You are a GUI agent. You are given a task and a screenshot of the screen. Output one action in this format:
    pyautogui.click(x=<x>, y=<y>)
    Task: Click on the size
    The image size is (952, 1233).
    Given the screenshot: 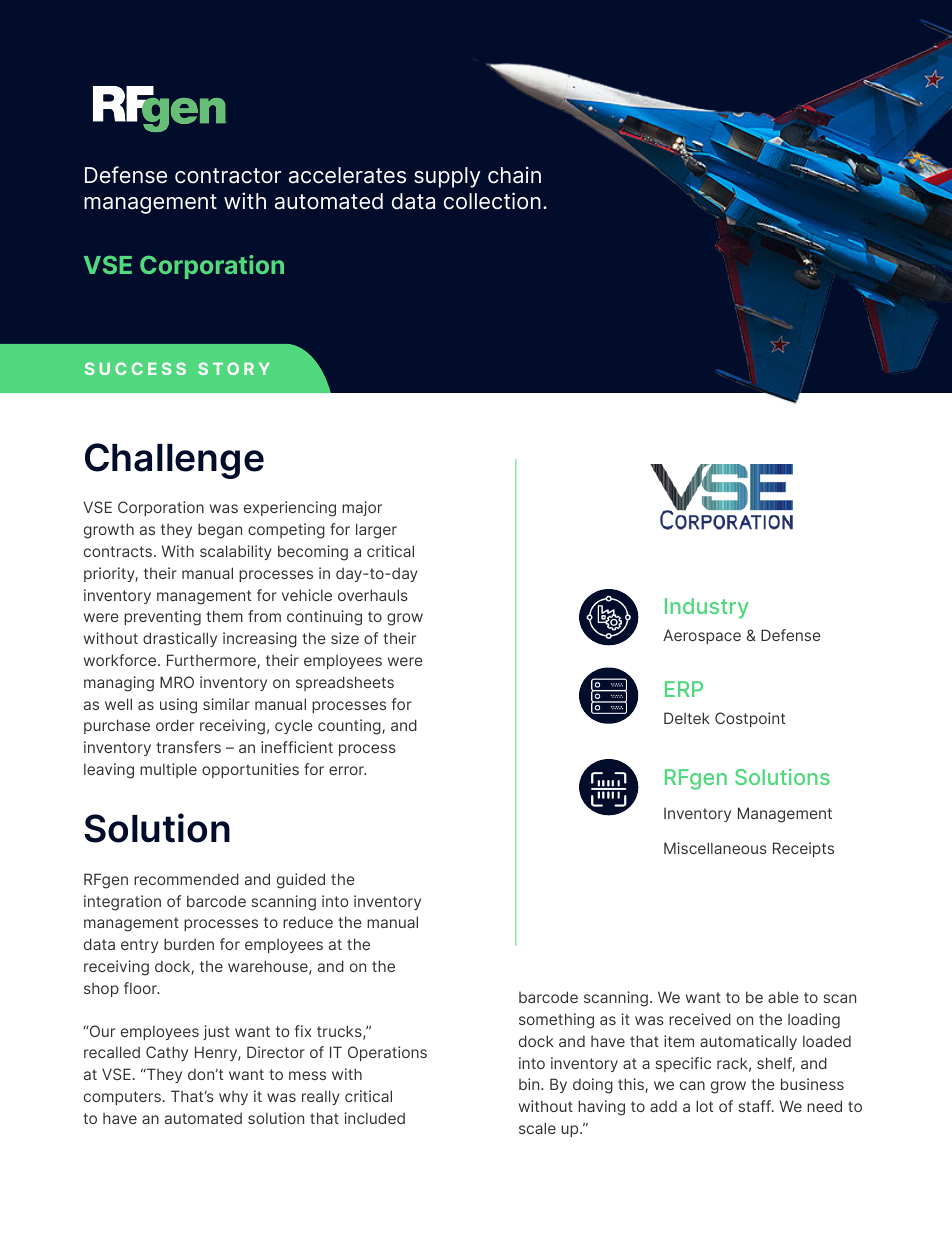 What is the action you would take?
    pyautogui.click(x=345, y=638)
